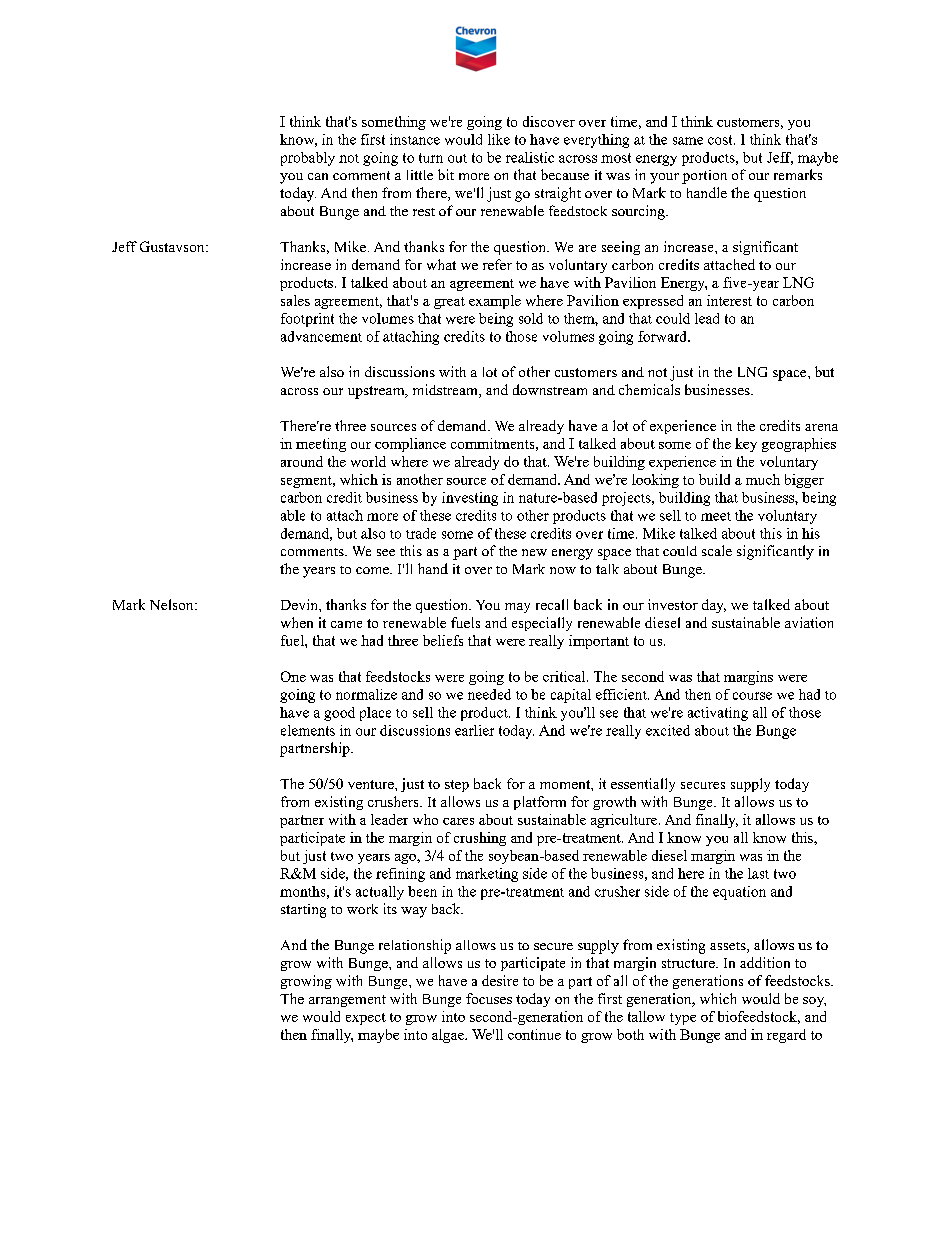  Describe the element at coordinates (302, 461) in the screenshot. I see `around` at that location.
